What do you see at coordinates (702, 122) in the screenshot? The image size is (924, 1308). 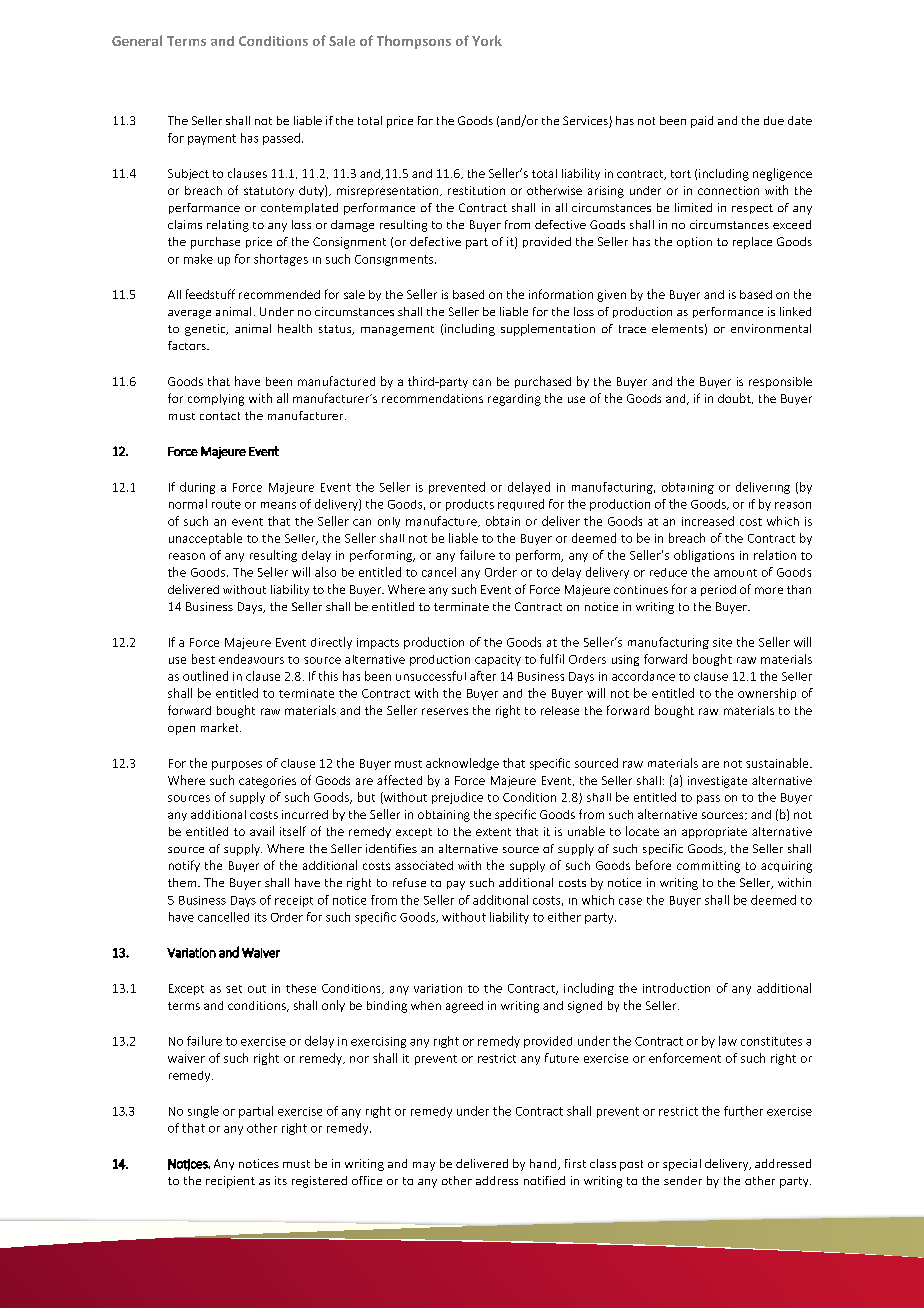 I see `paid` at bounding box center [702, 122].
